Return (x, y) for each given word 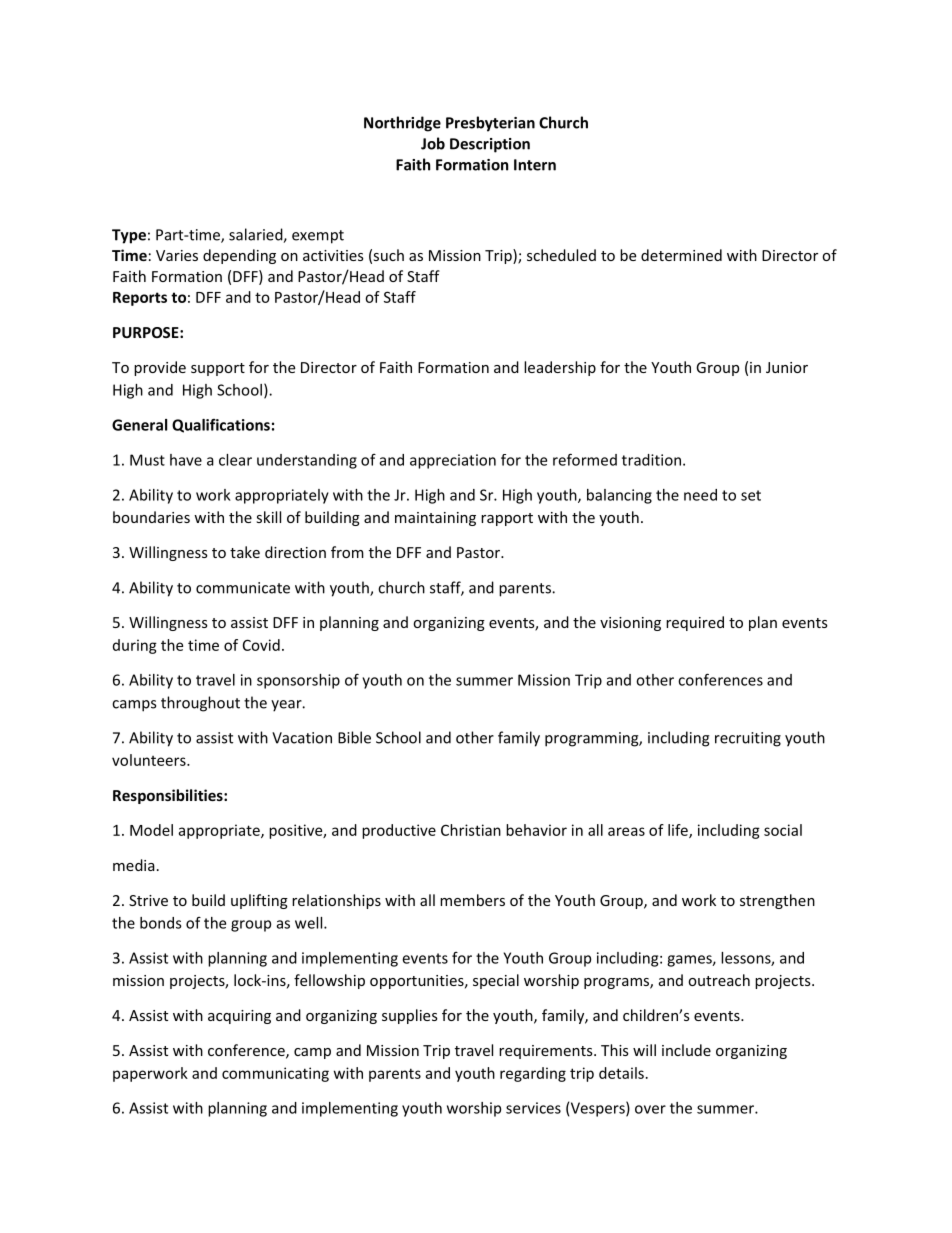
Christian (471, 830)
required (695, 623)
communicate (243, 588)
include (686, 1050)
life (679, 831)
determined (681, 255)
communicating (275, 1074)
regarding (533, 1074)
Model (151, 830)
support (218, 369)
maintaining (435, 519)
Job (433, 143)
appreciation (453, 461)
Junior (787, 367)
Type (129, 236)
